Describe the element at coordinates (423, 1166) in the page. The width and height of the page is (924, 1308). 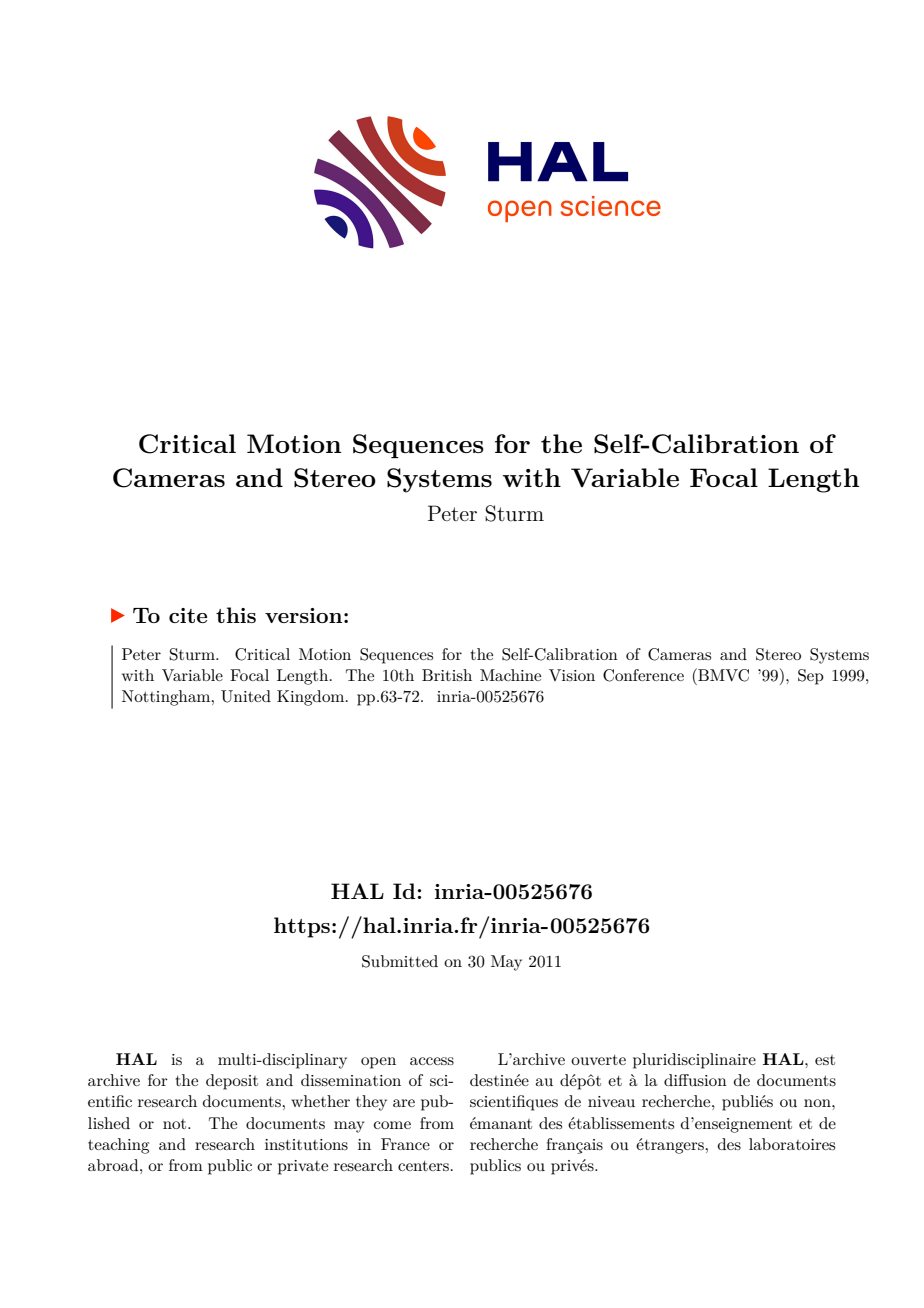
I see `centers` at that location.
